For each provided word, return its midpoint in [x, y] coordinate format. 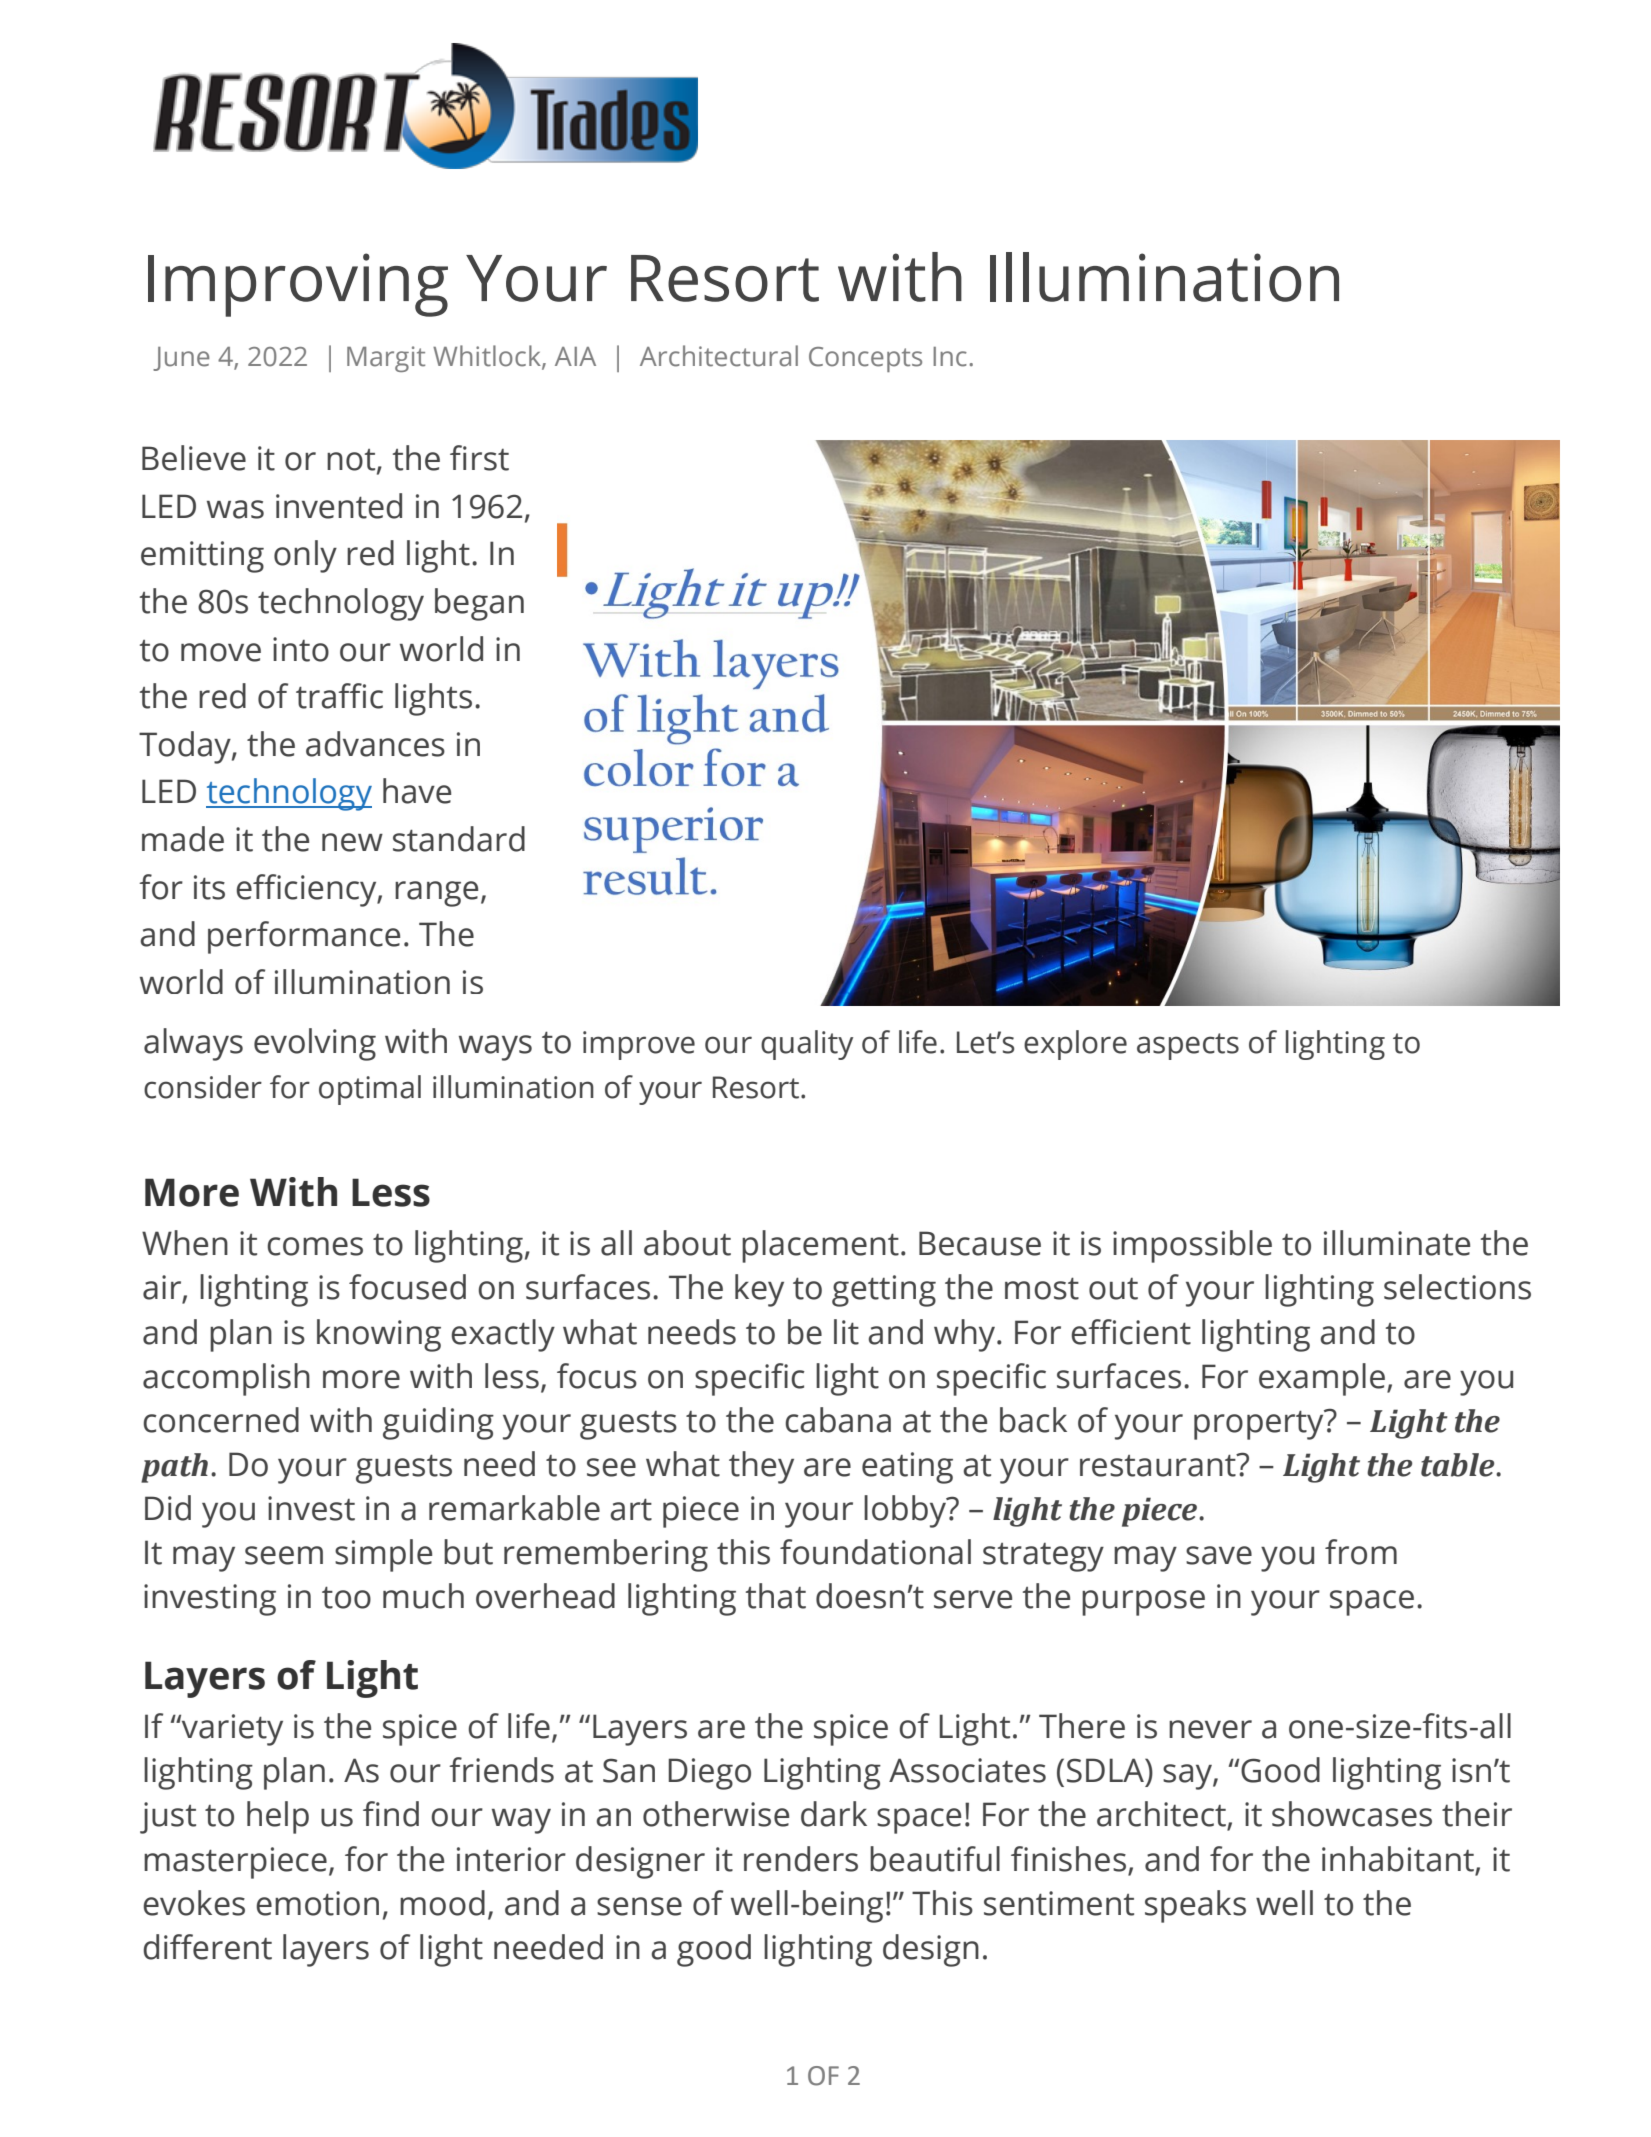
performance [304, 937]
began [479, 604]
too [346, 1597]
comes [315, 1246]
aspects [1188, 1046]
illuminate [1397, 1243]
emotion [317, 1903]
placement [820, 1246]
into [301, 649]
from [1361, 1552]
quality [807, 1045]
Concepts [865, 359]
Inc [950, 357]
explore [1075, 1045]
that [776, 1596]
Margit [386, 359]
